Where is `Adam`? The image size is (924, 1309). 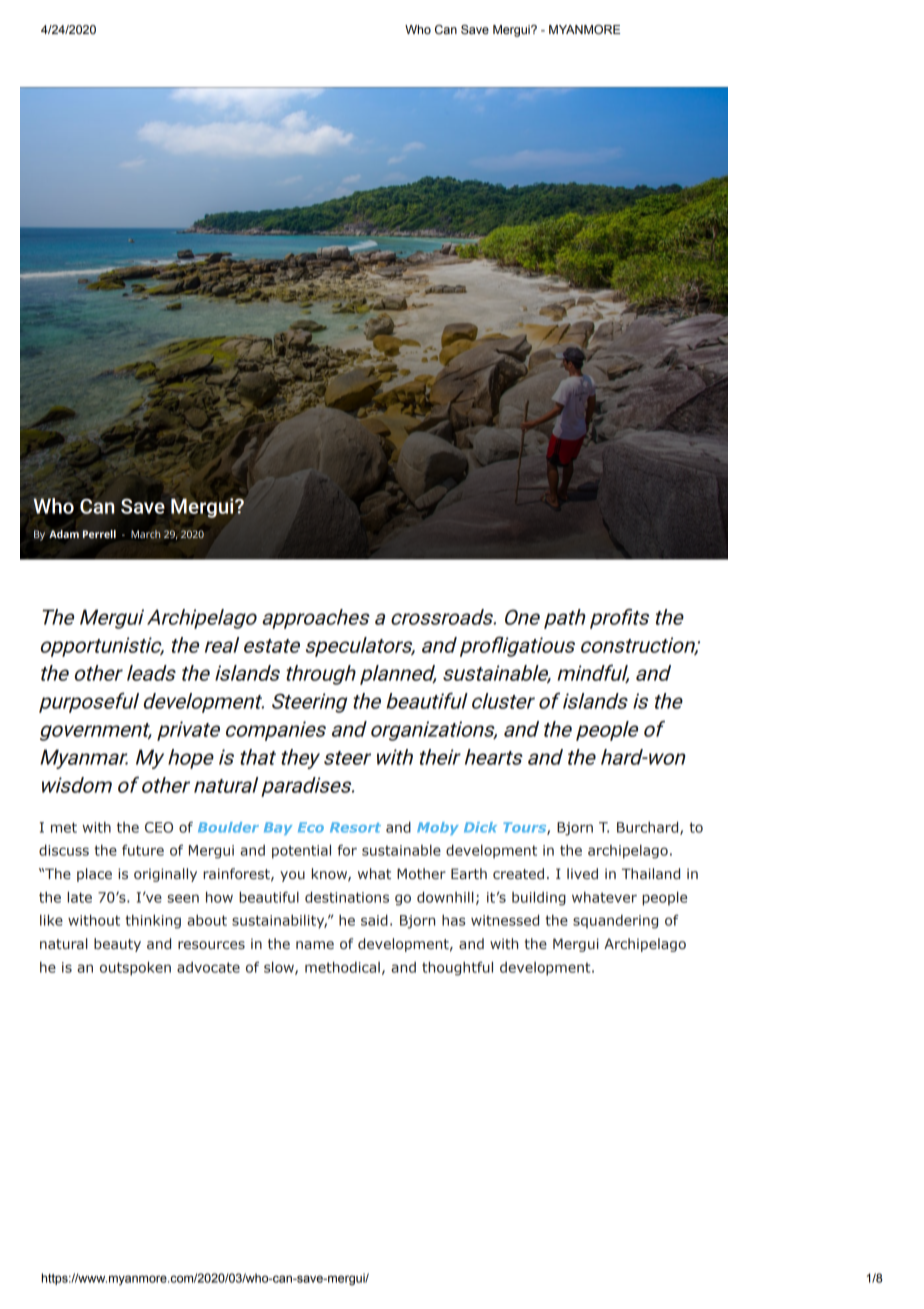 Adam is located at coordinates (64, 534).
